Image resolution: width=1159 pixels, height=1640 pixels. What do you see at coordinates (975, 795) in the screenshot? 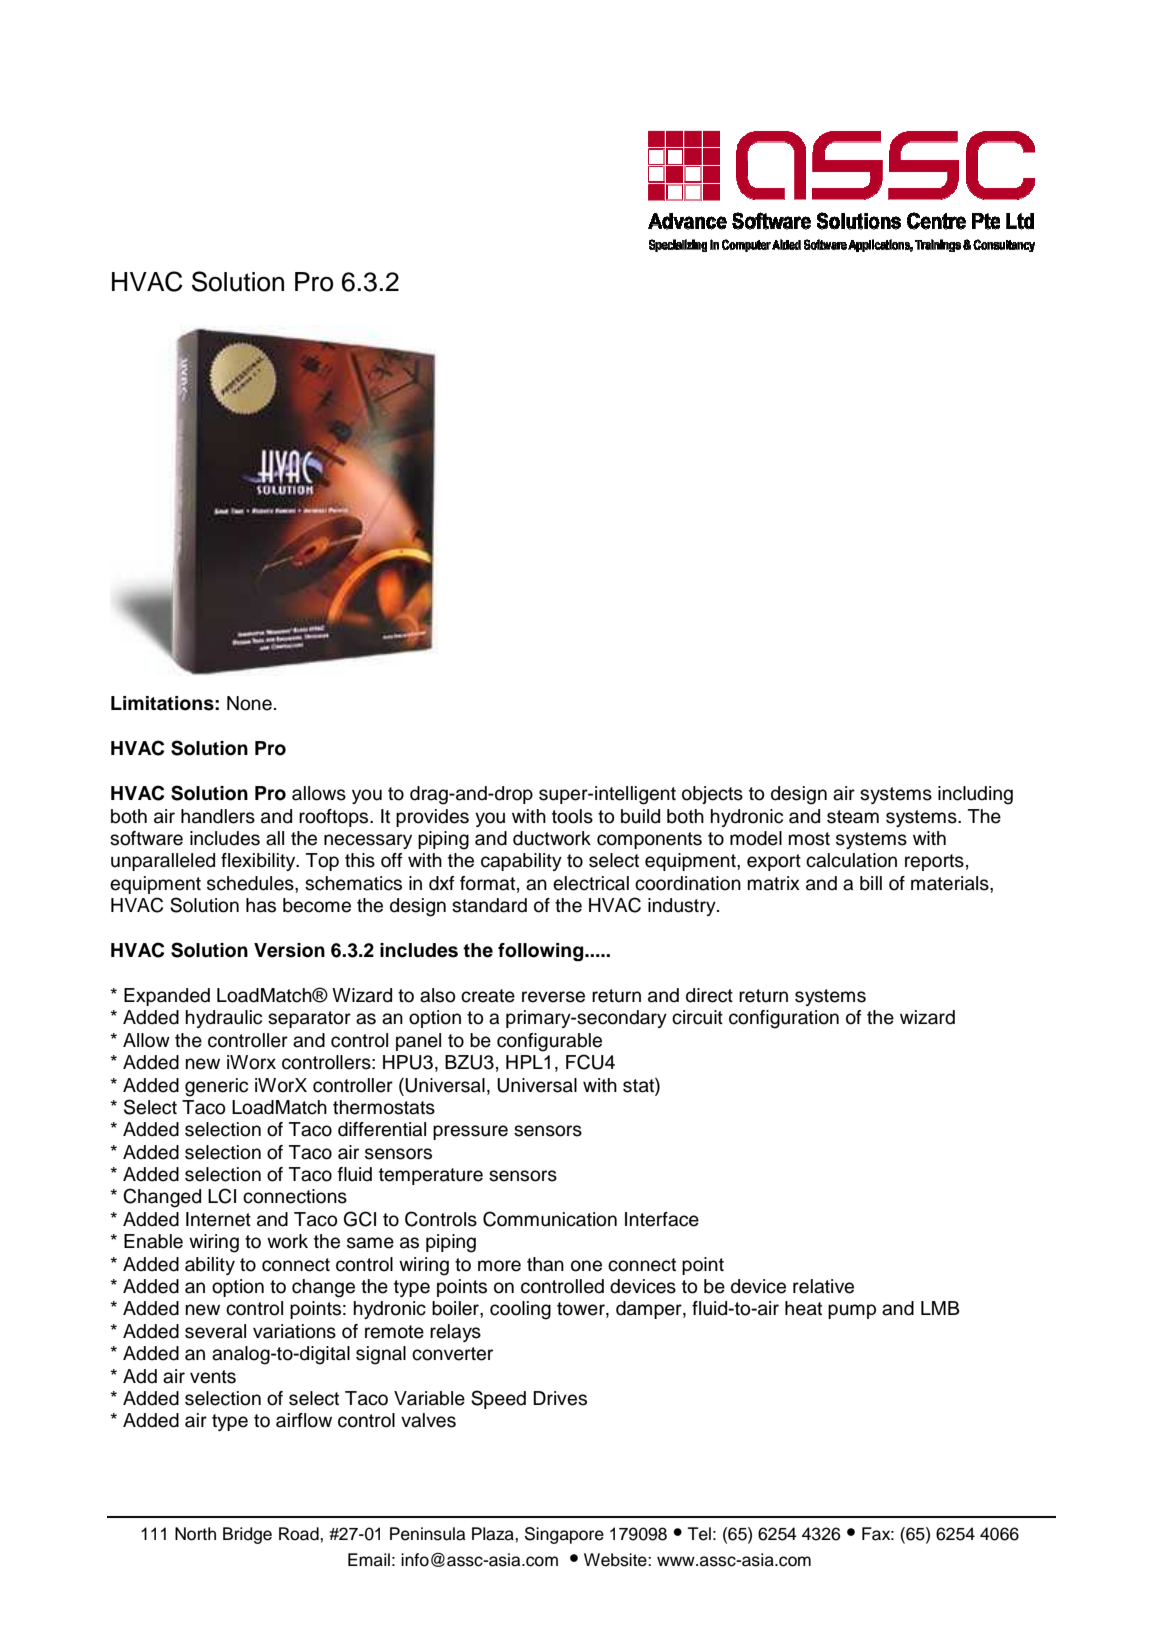
I see `including` at bounding box center [975, 795].
